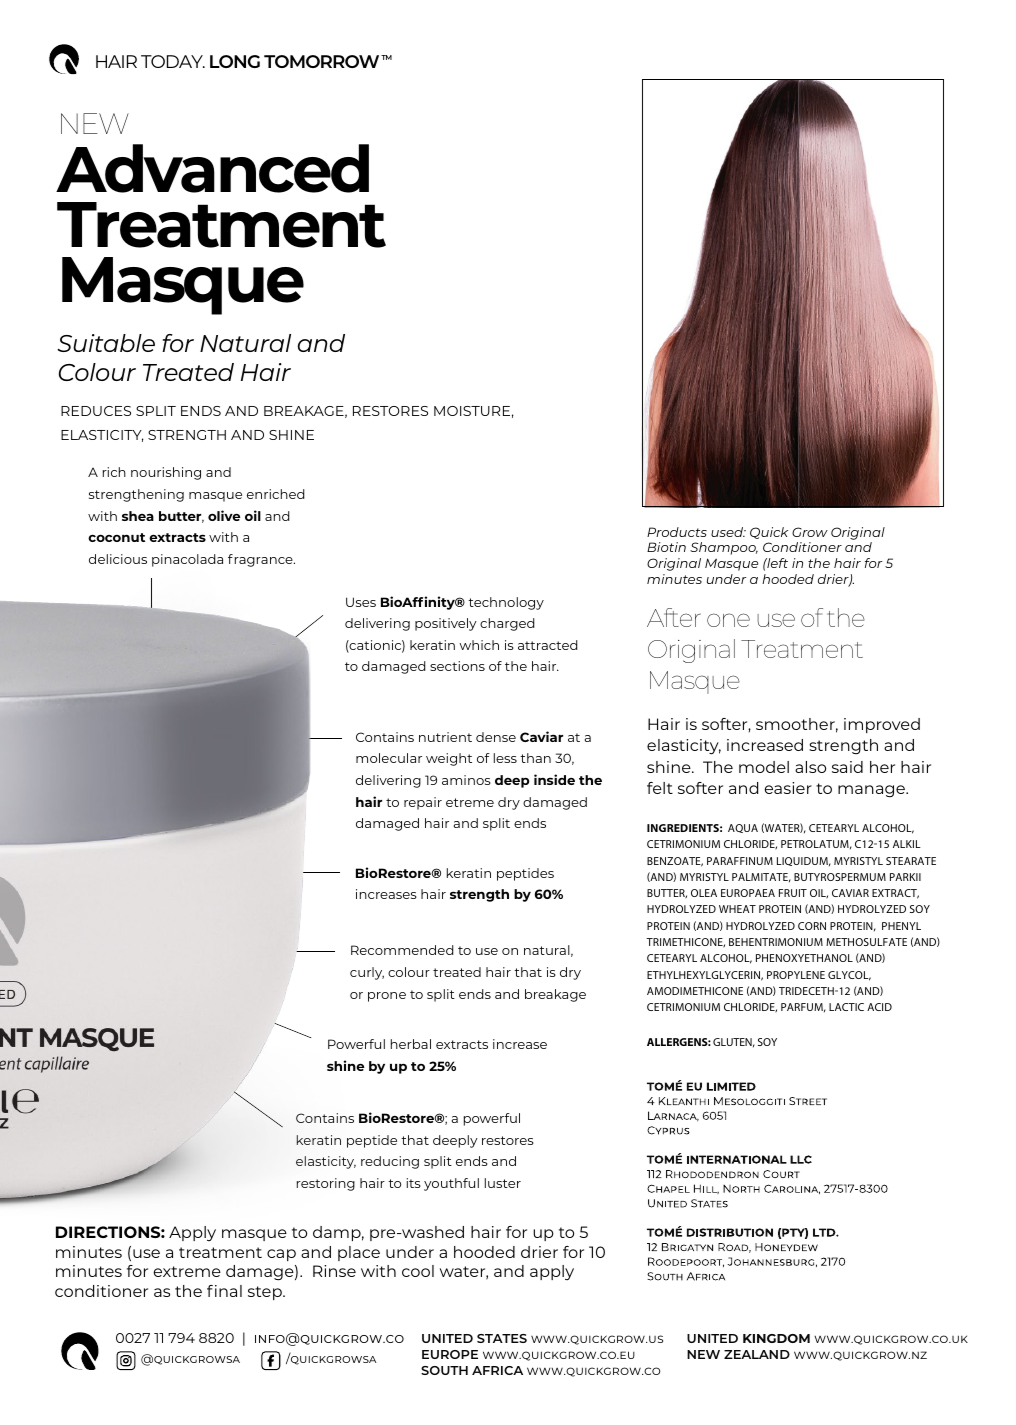 This screenshot has width=1016, height=1425. Describe the element at coordinates (173, 61) in the screenshot. I see `TODAY` at that location.
